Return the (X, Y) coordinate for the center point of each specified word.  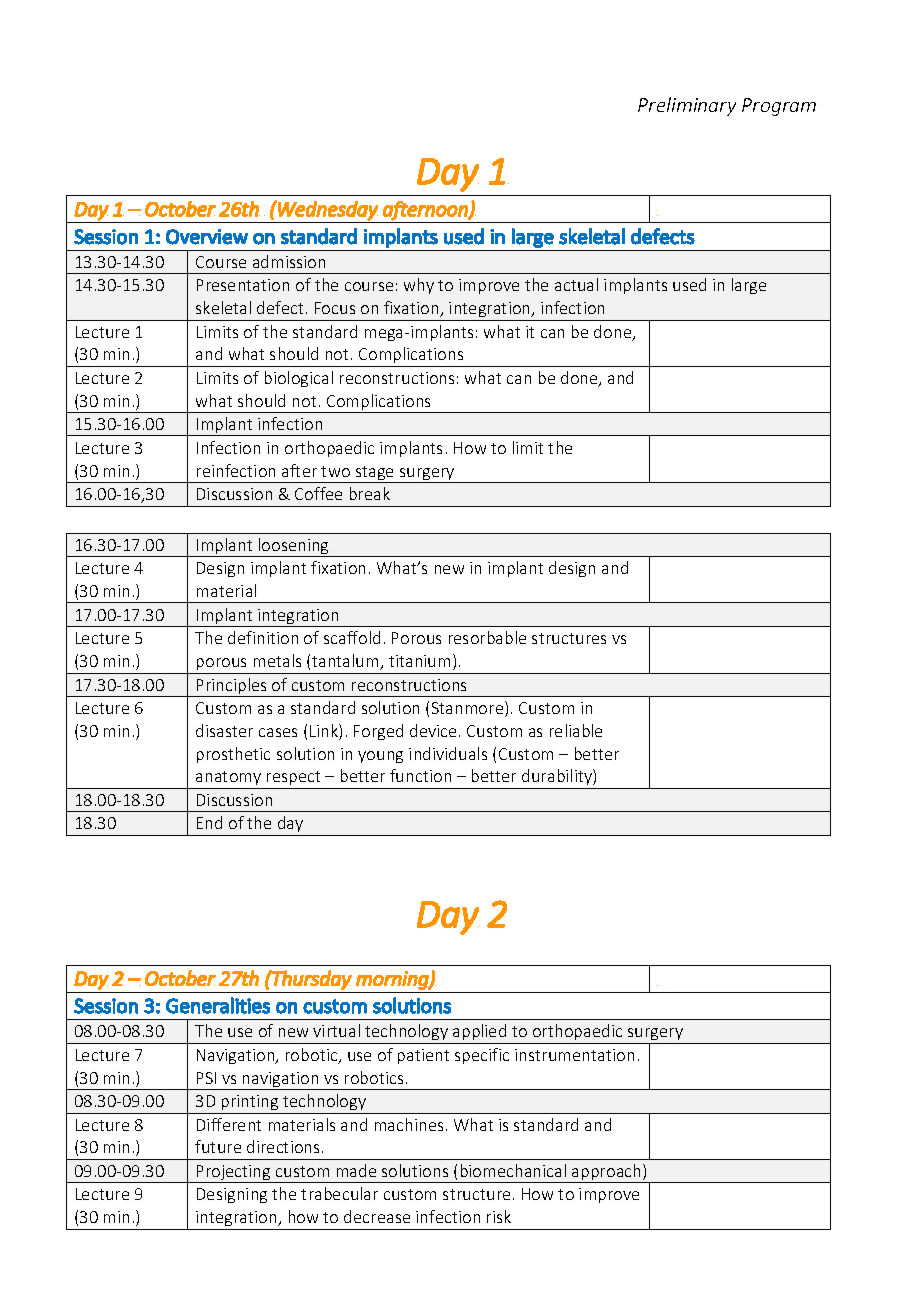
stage (375, 474)
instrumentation (574, 1055)
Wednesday (327, 210)
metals (277, 660)
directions (283, 1146)
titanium (419, 661)
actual (576, 284)
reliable (576, 730)
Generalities (218, 1005)
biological (299, 379)
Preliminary (687, 106)
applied (480, 1034)
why (419, 286)
